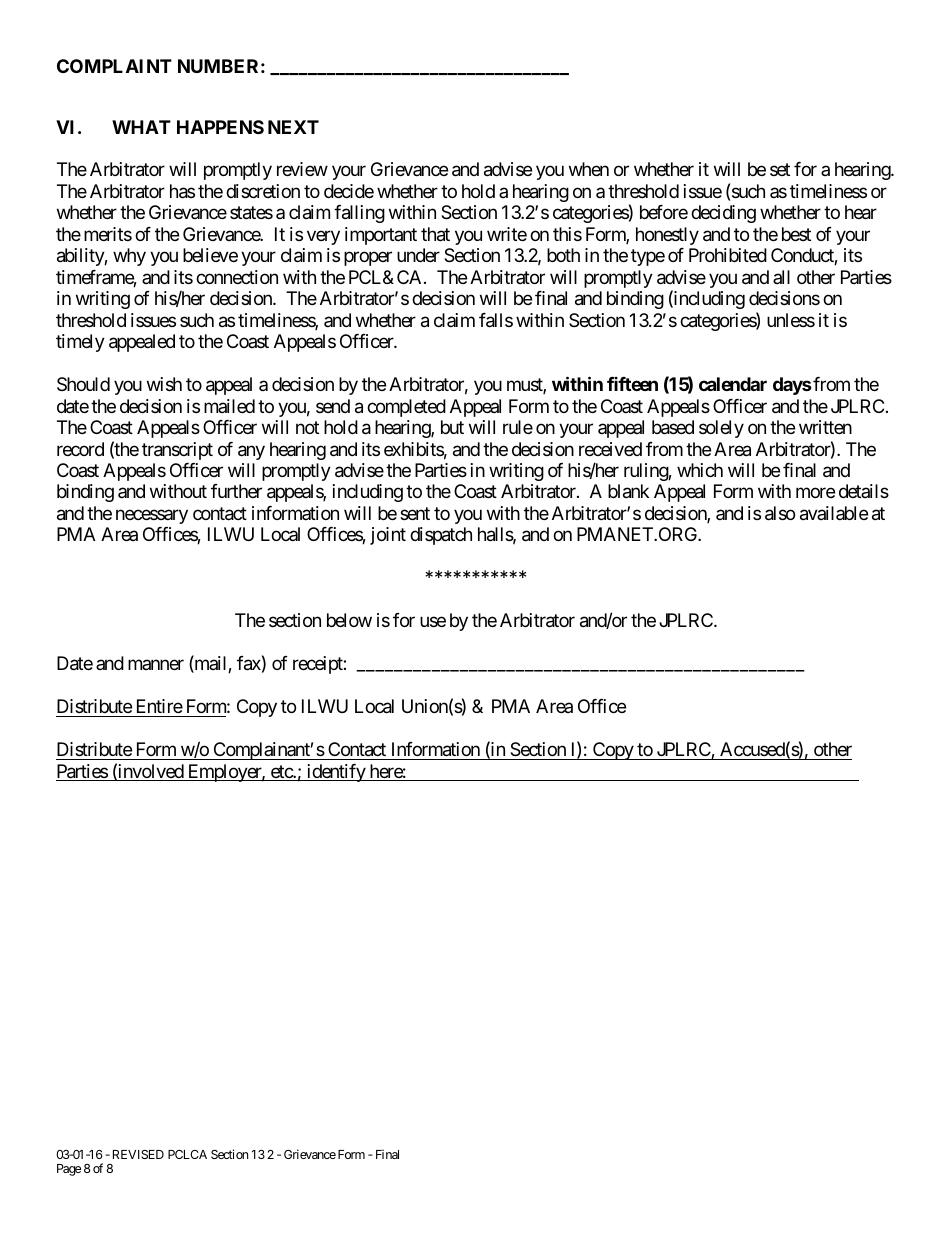 This image has width=952, height=1233. Describe the element at coordinates (589, 169) in the image. I see `when` at that location.
